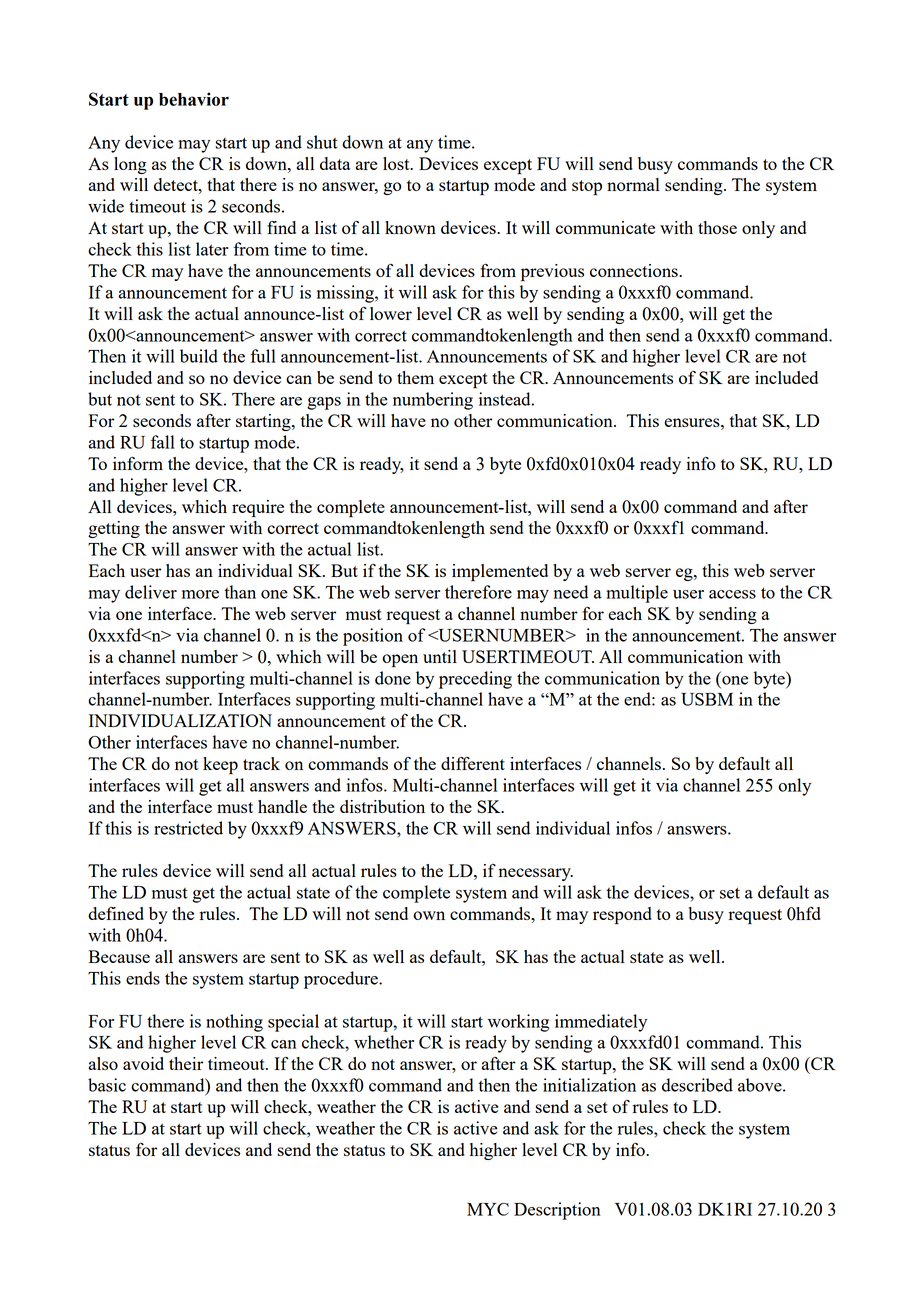  What do you see at coordinates (732, 594) in the page?
I see `access` at bounding box center [732, 594].
